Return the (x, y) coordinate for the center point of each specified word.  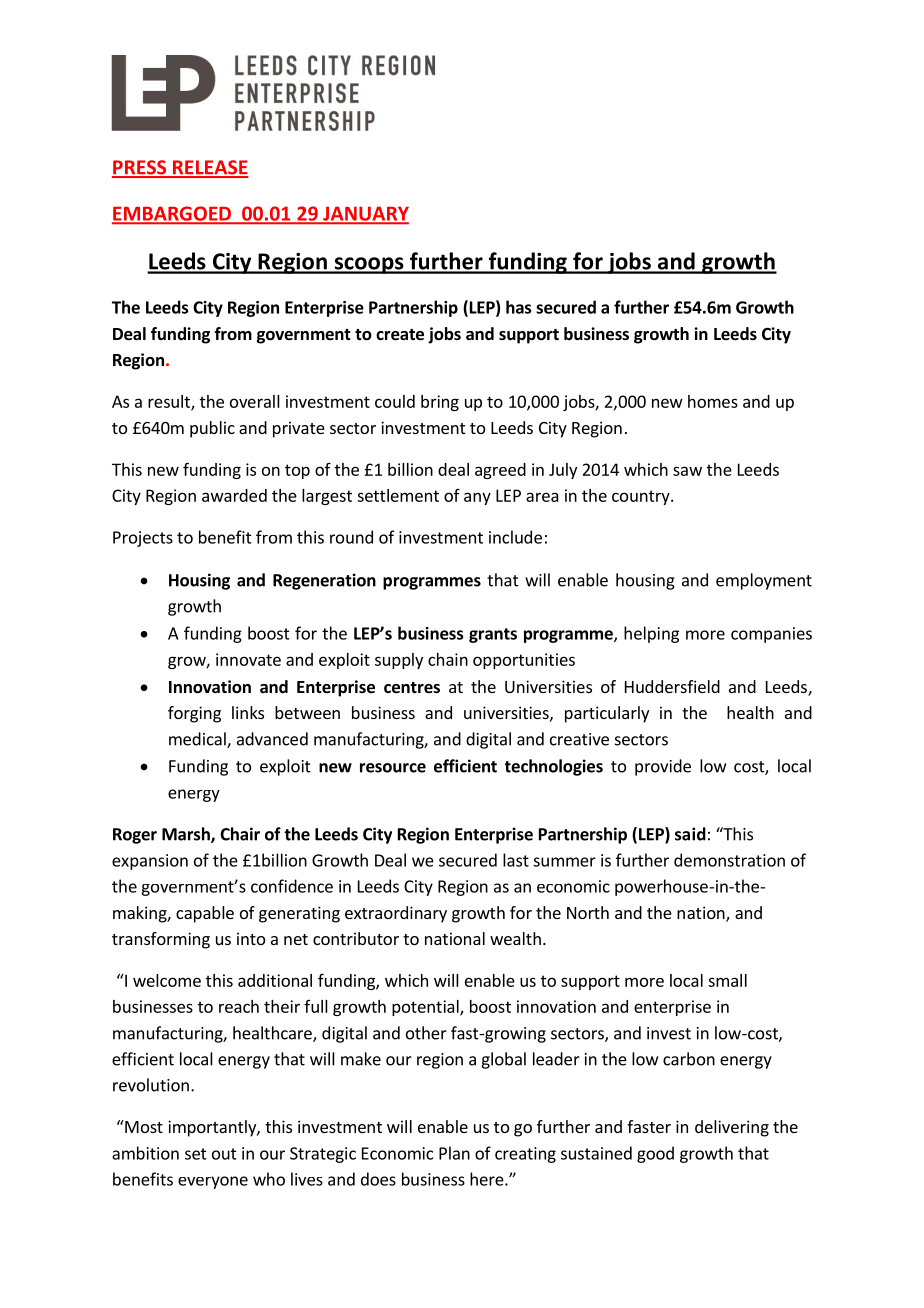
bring (440, 403)
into (251, 938)
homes (713, 401)
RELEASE (210, 168)
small (727, 980)
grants (493, 635)
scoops (369, 265)
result (170, 402)
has (518, 307)
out (224, 1154)
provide (663, 767)
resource (393, 768)
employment (764, 581)
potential (426, 1008)
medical (198, 740)
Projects (143, 539)
